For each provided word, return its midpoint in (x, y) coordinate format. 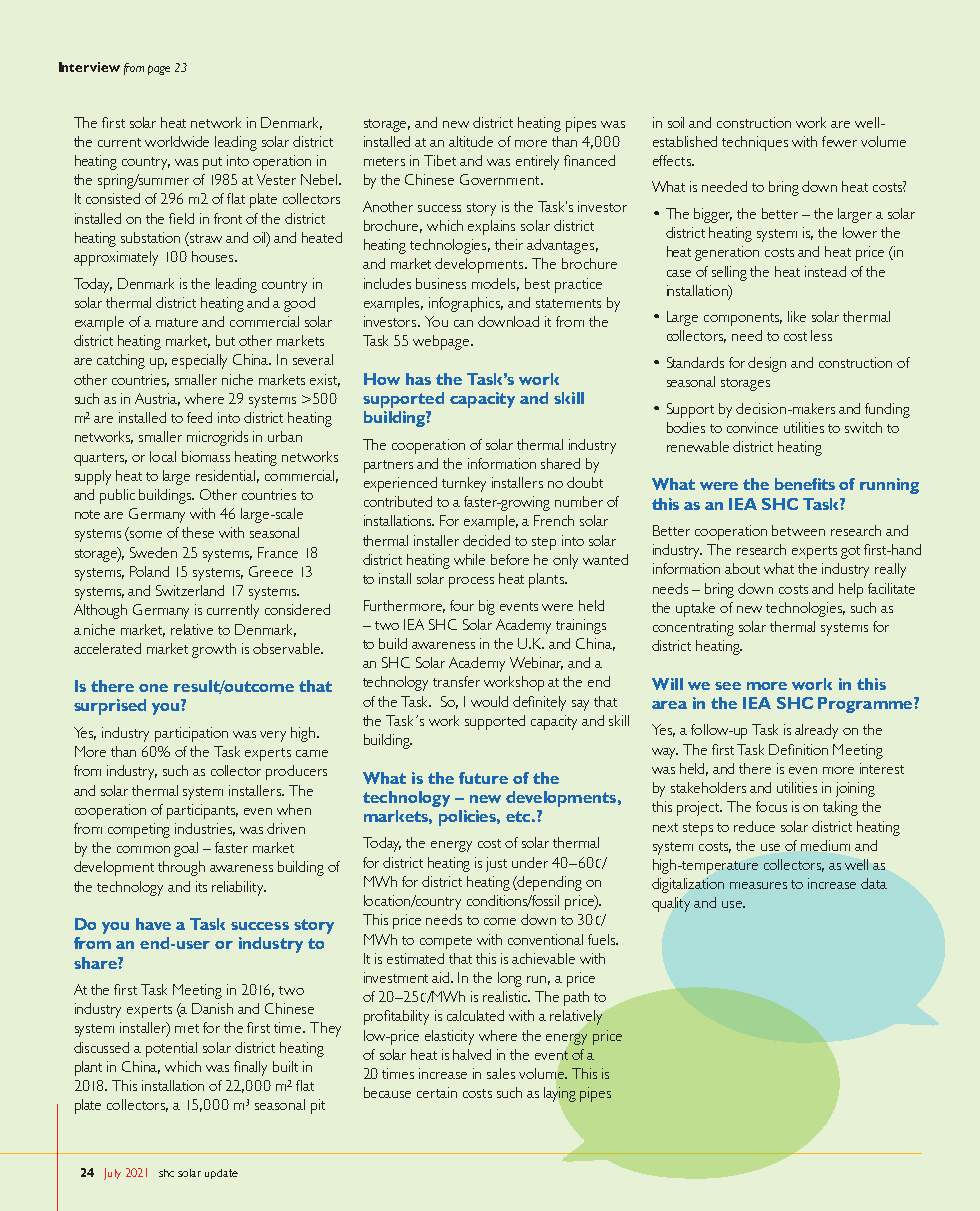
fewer (839, 141)
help (851, 590)
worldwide (177, 141)
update (221, 1174)
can (463, 323)
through (181, 868)
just (496, 864)
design (767, 364)
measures (758, 885)
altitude (471, 141)
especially (199, 361)
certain (437, 1092)
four (462, 605)
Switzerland (190, 590)
